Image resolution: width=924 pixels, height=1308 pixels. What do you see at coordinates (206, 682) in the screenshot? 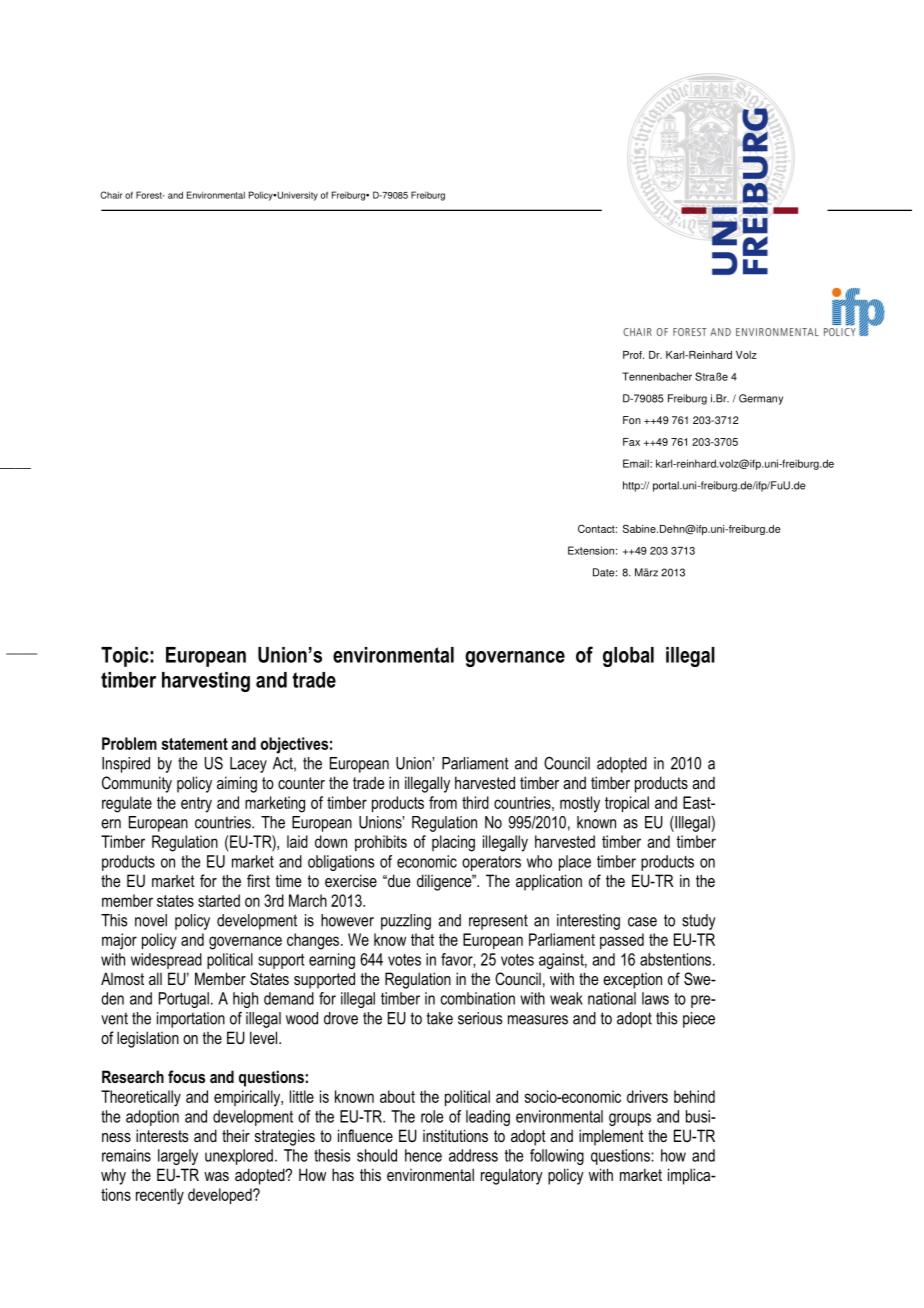
I see `harvesting` at bounding box center [206, 682].
